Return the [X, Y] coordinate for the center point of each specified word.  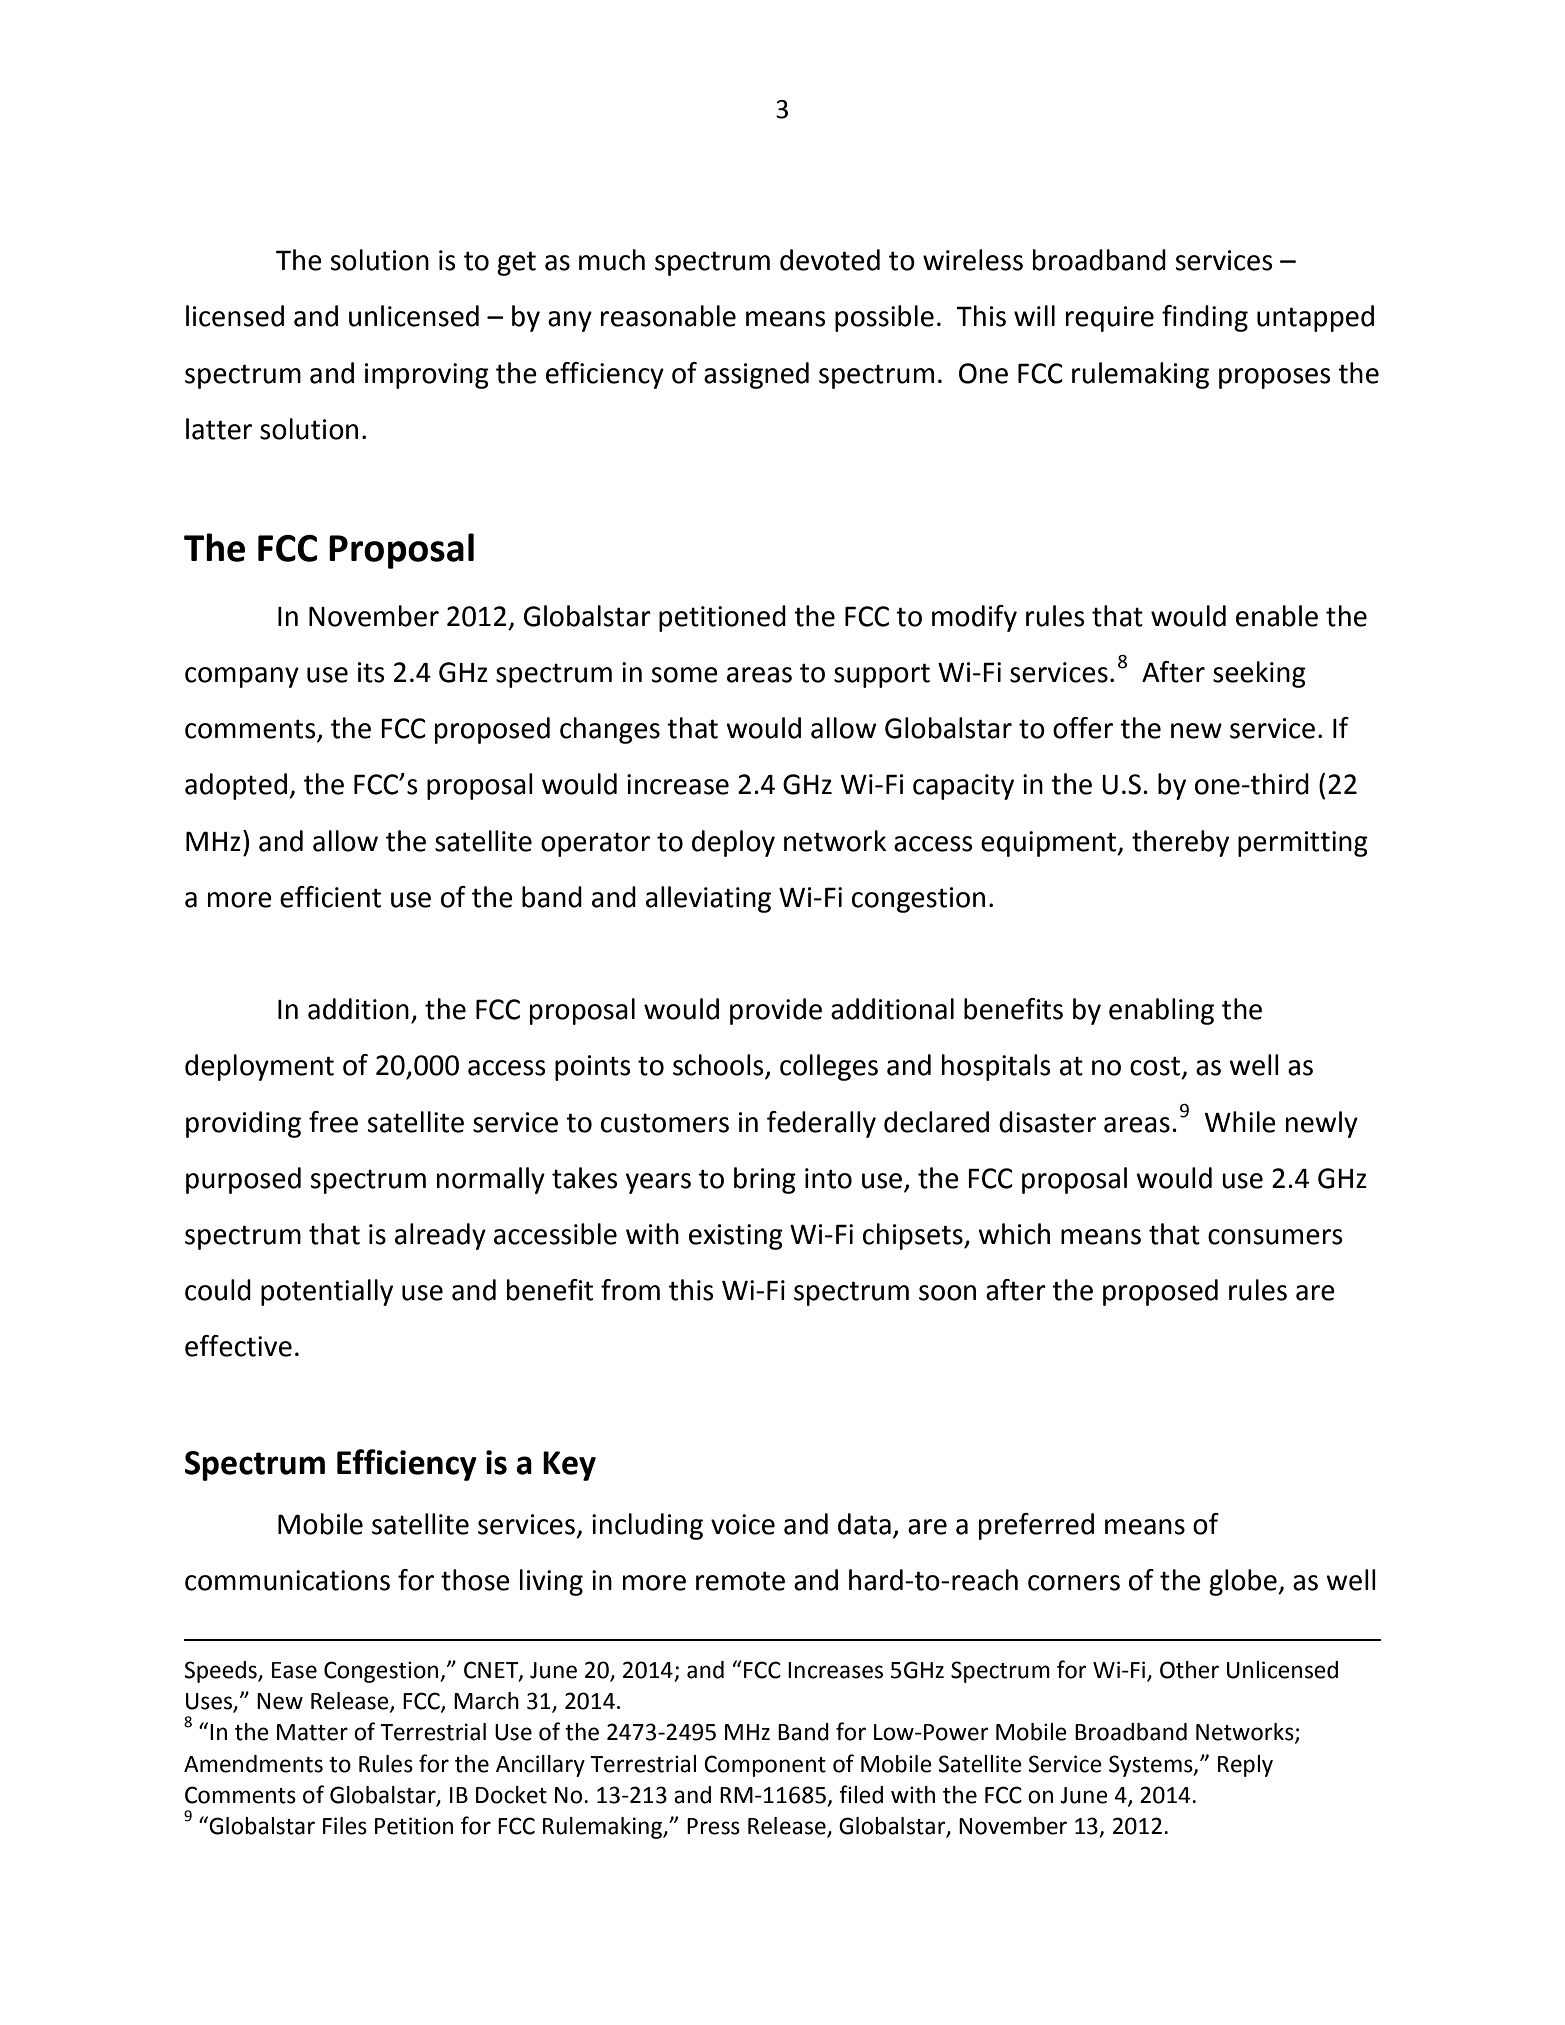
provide [776, 1011]
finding [1205, 318]
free [333, 1122]
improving [427, 376]
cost [1155, 1066]
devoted [830, 260]
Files [345, 1826]
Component [765, 1766]
